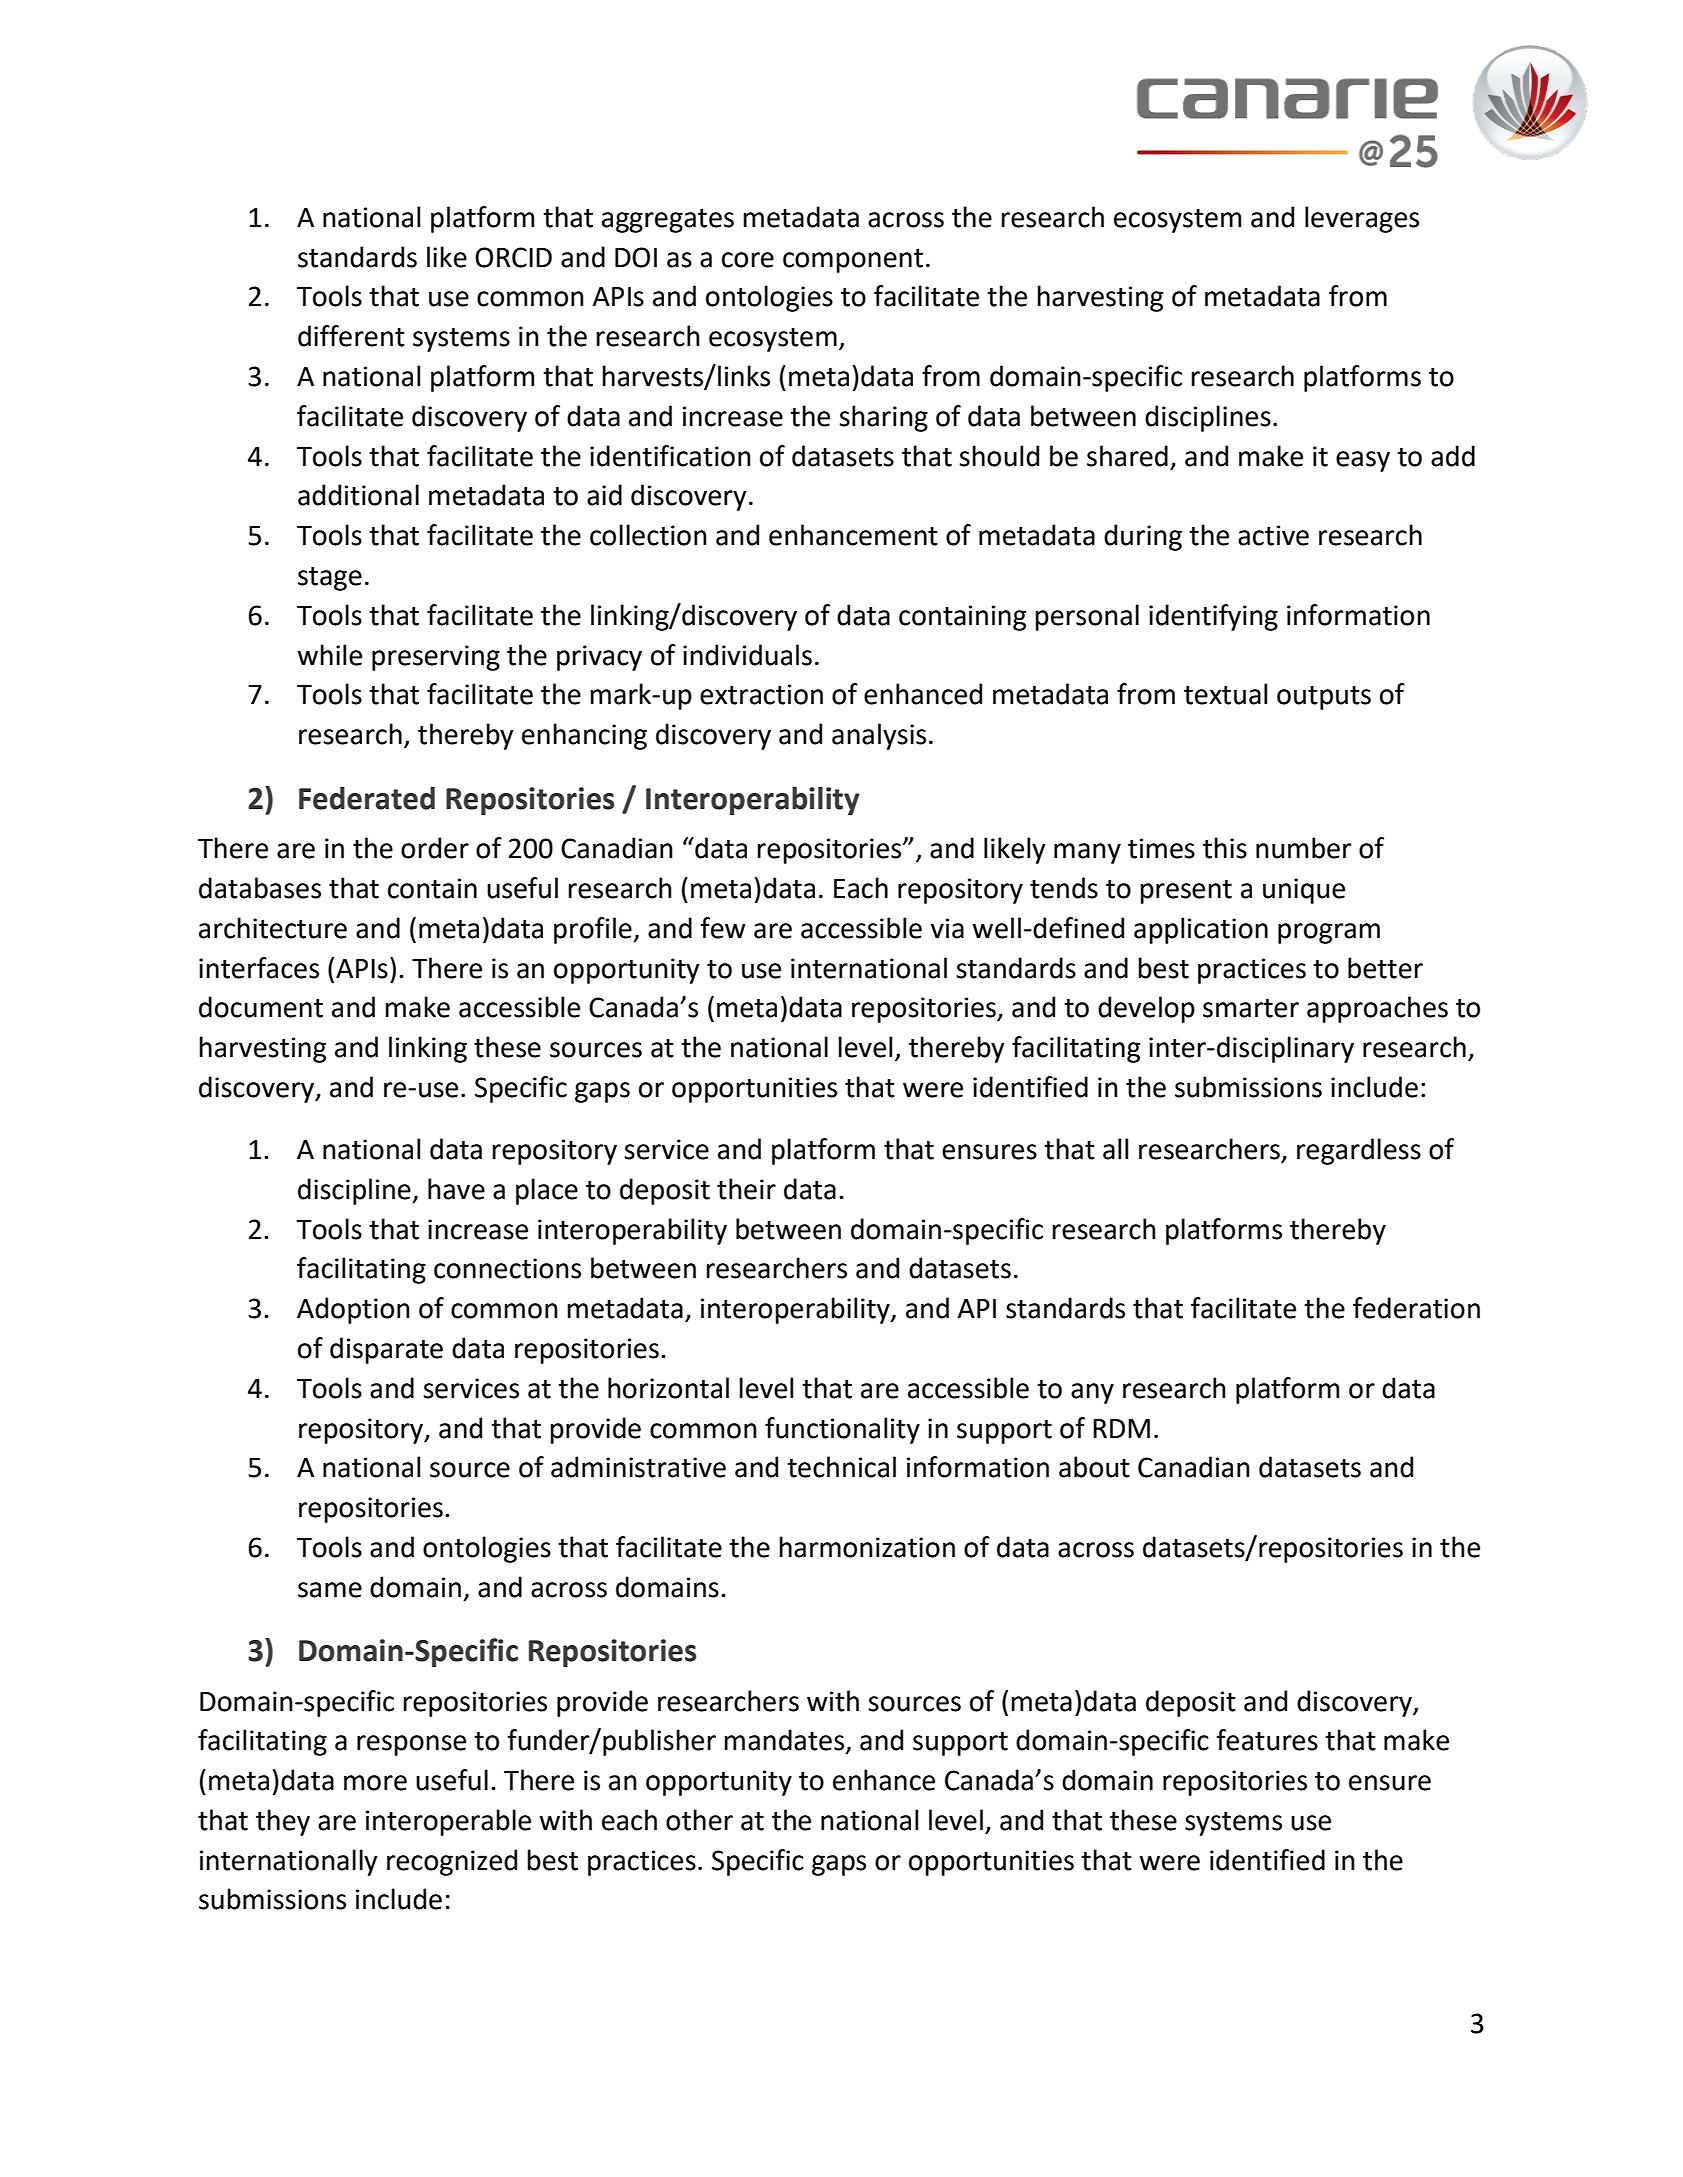 This image has height=2177, width=1683. I want to click on different, so click(351, 336).
